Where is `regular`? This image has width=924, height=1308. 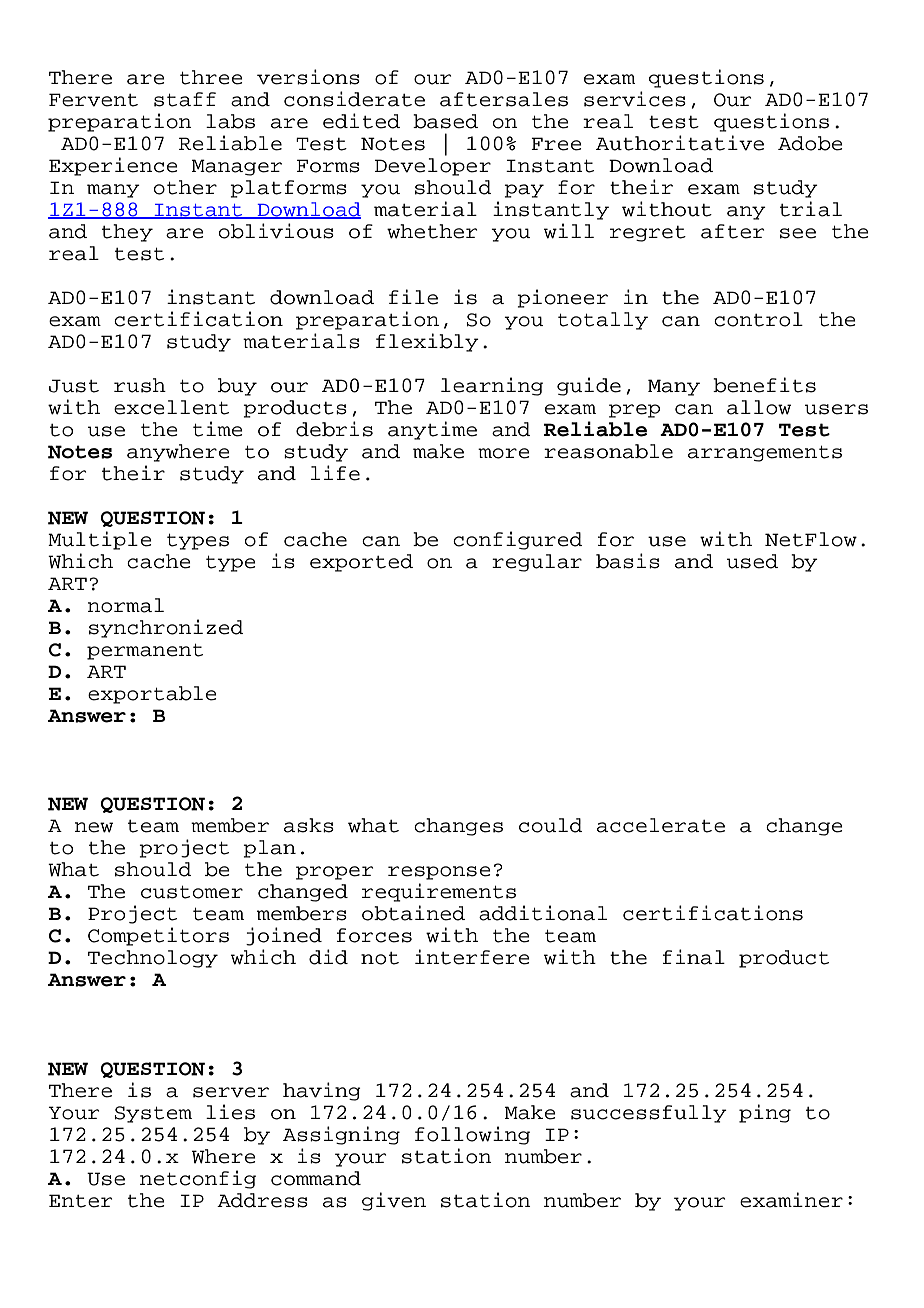 regular is located at coordinates (537, 563).
